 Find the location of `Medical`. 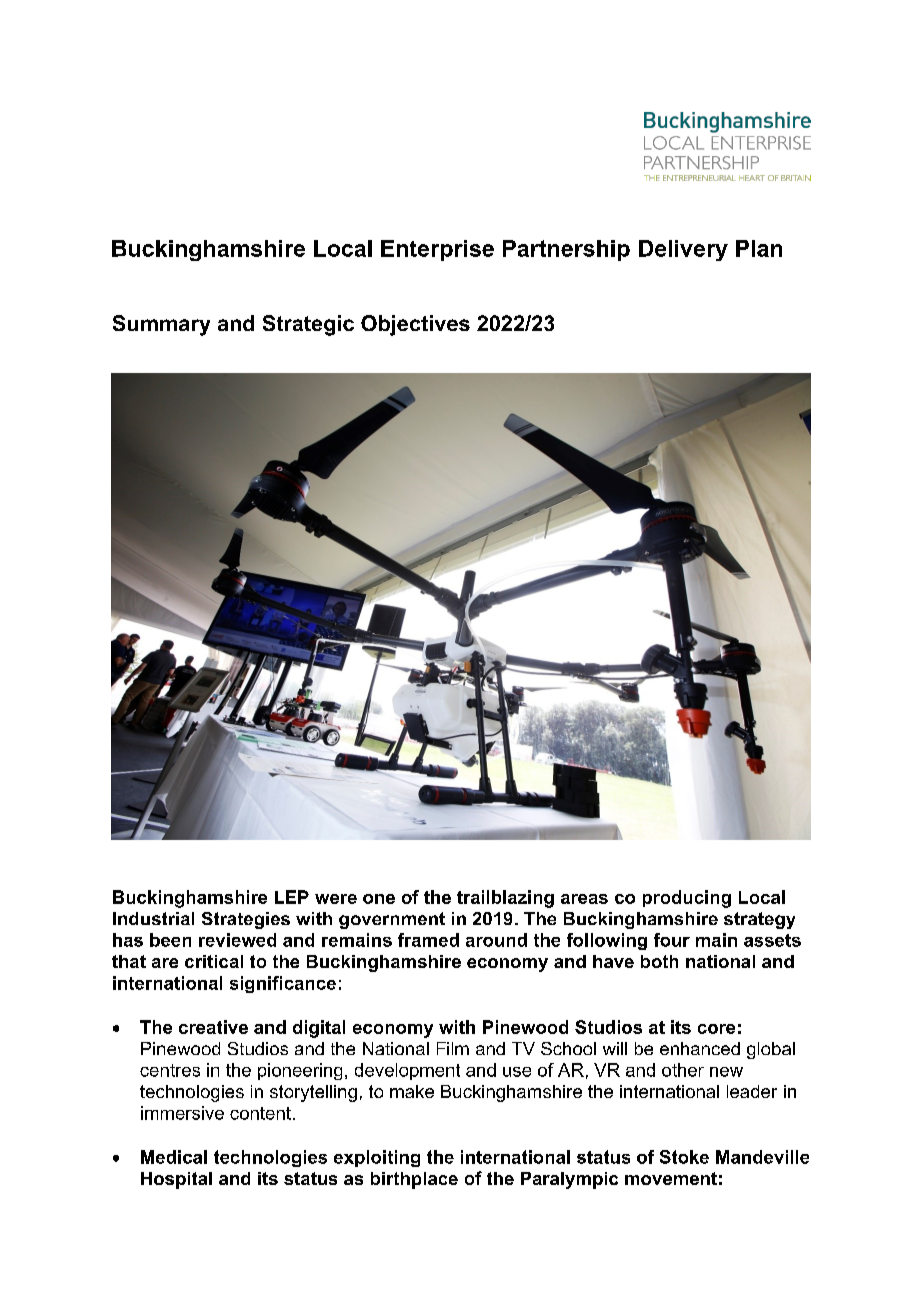

Medical is located at coordinates (174, 1157).
